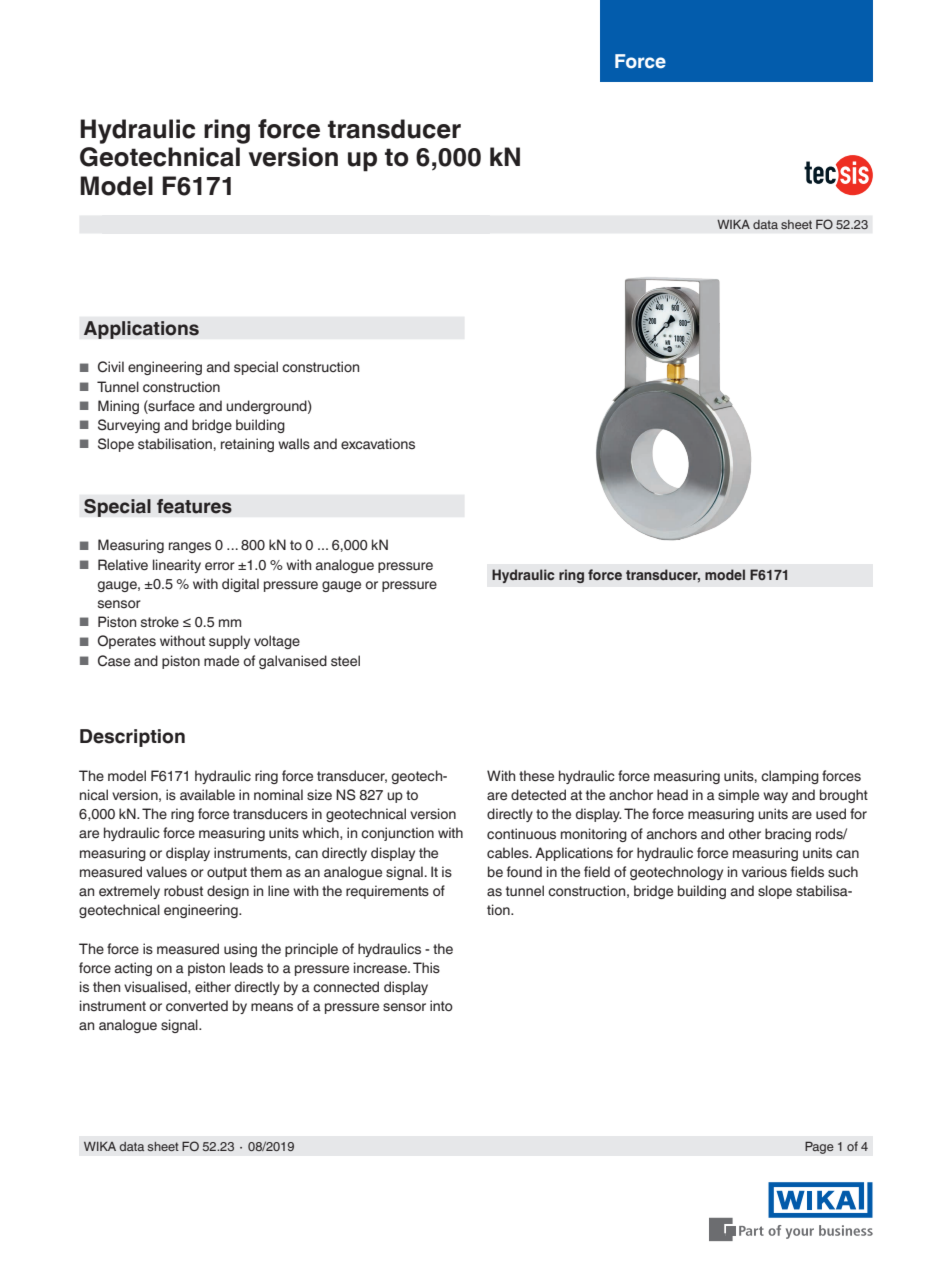 The height and width of the screenshot is (1267, 952). What do you see at coordinates (536, 776) in the screenshot?
I see `these` at bounding box center [536, 776].
